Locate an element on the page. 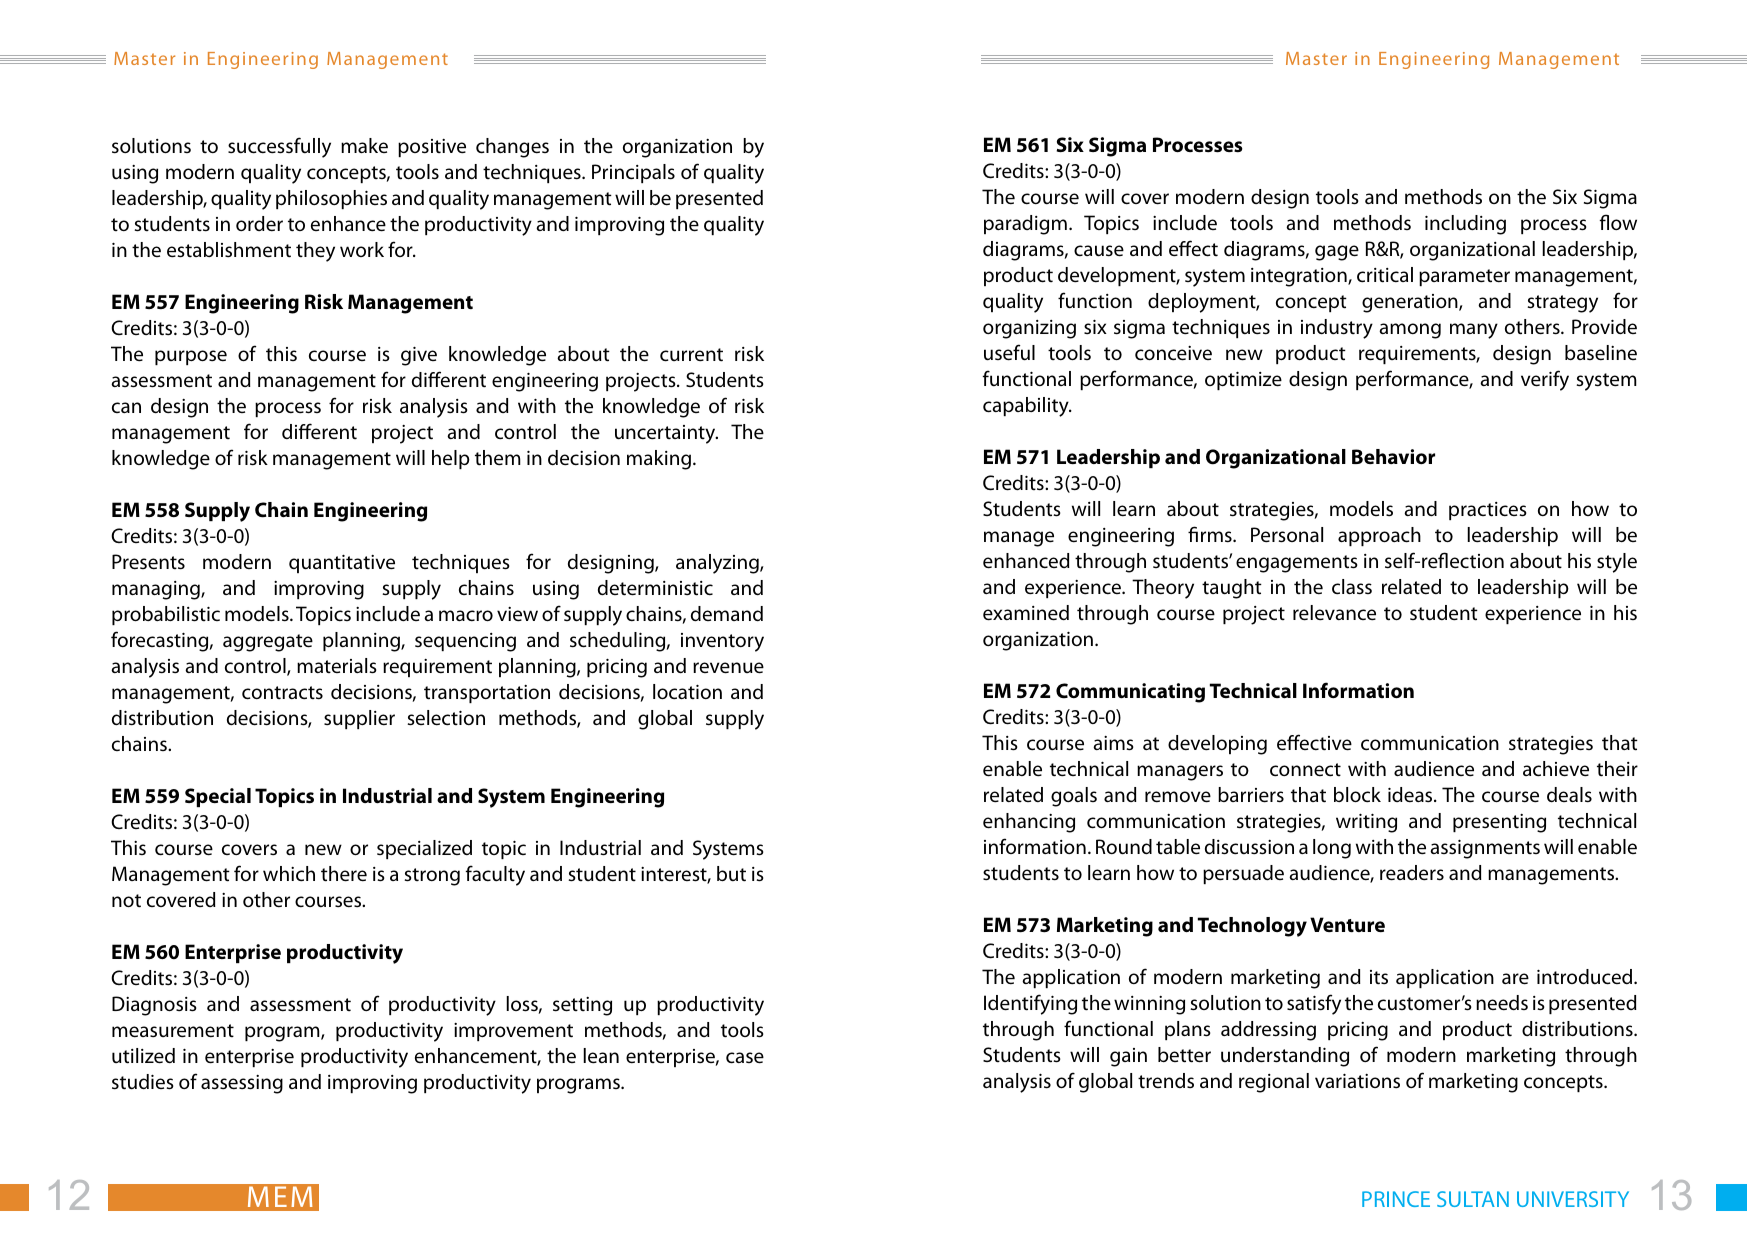 The width and height of the image is (1747, 1256). case is located at coordinates (745, 1058).
